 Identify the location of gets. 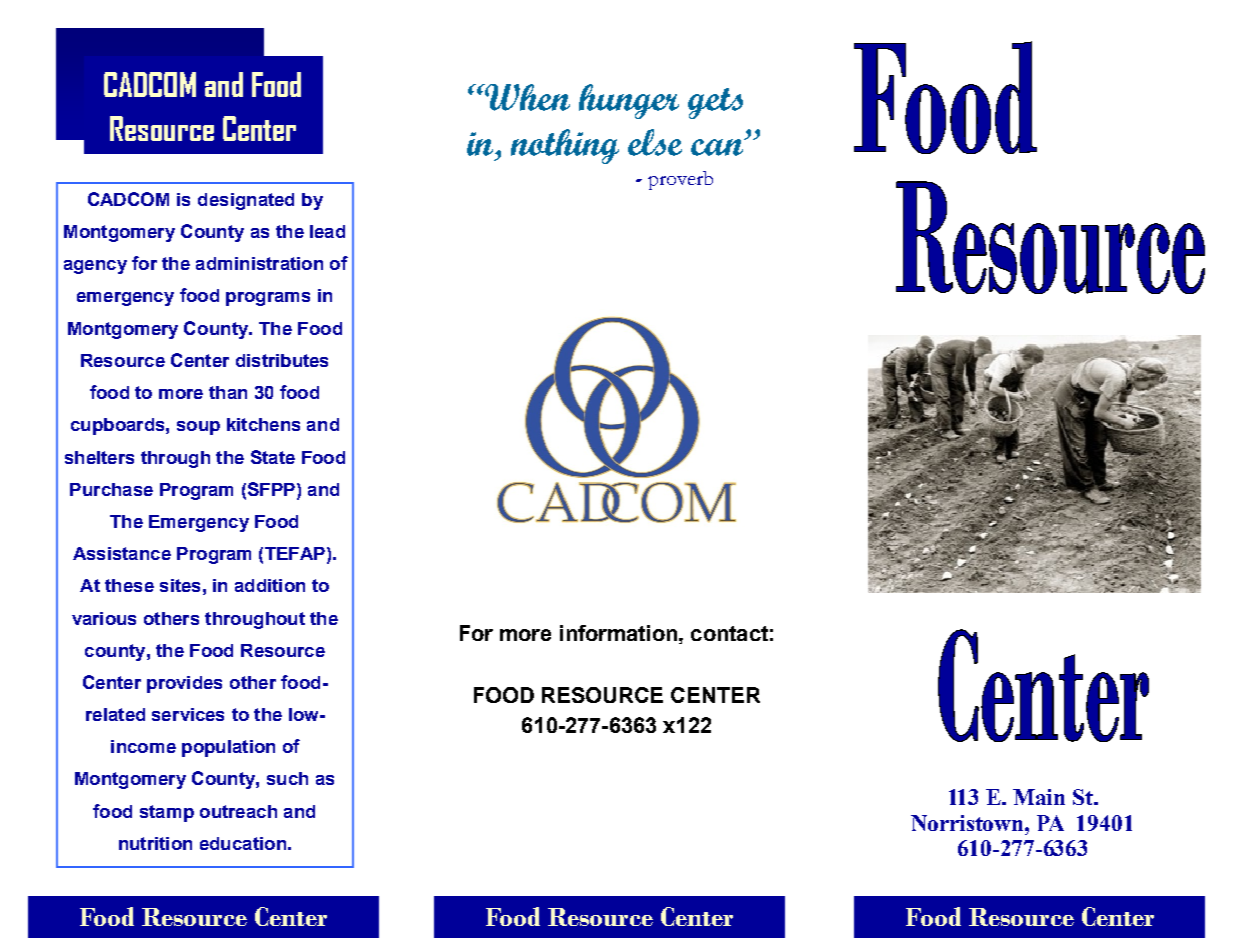
(715, 103).
